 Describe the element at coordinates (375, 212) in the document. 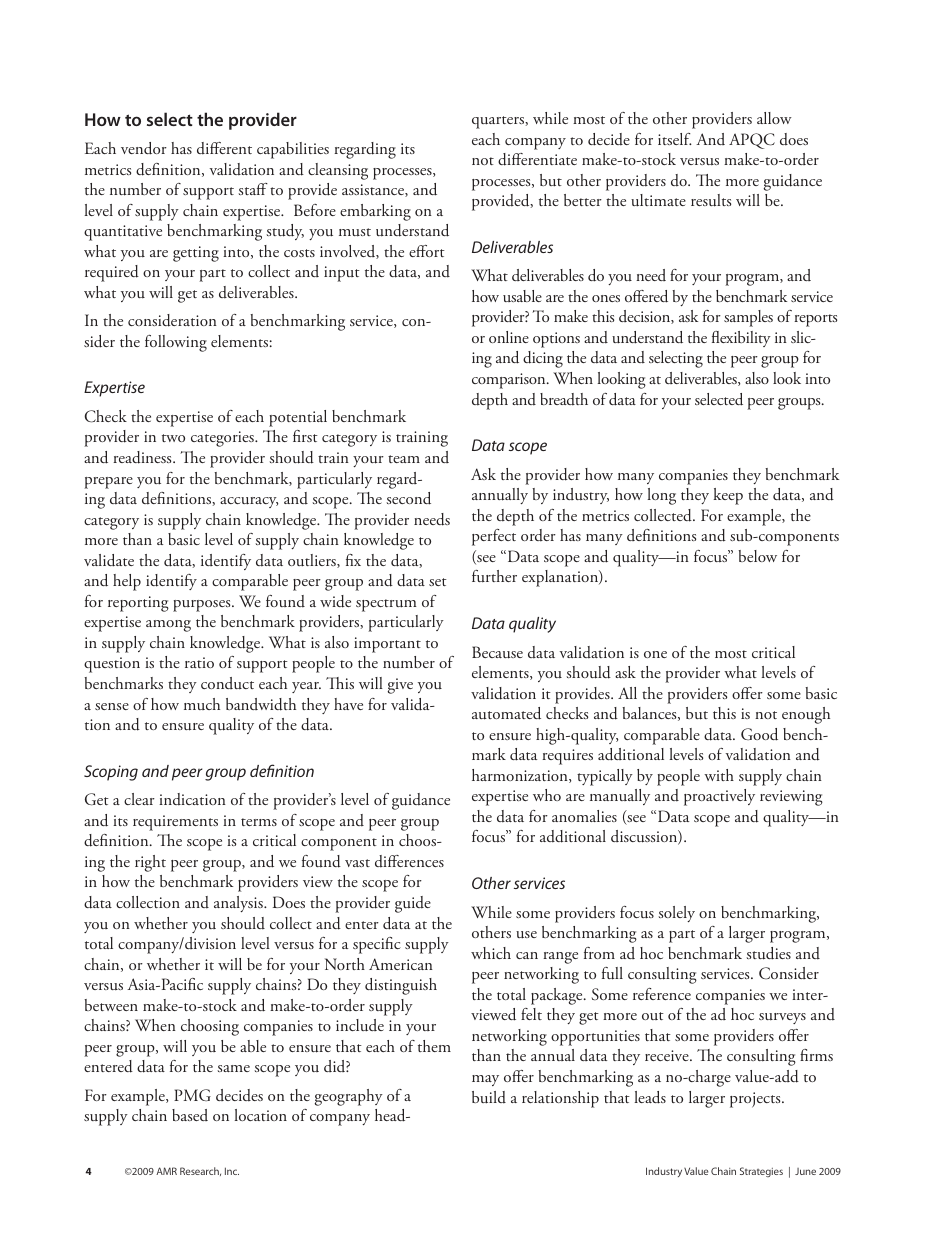

I see `embarking` at that location.
